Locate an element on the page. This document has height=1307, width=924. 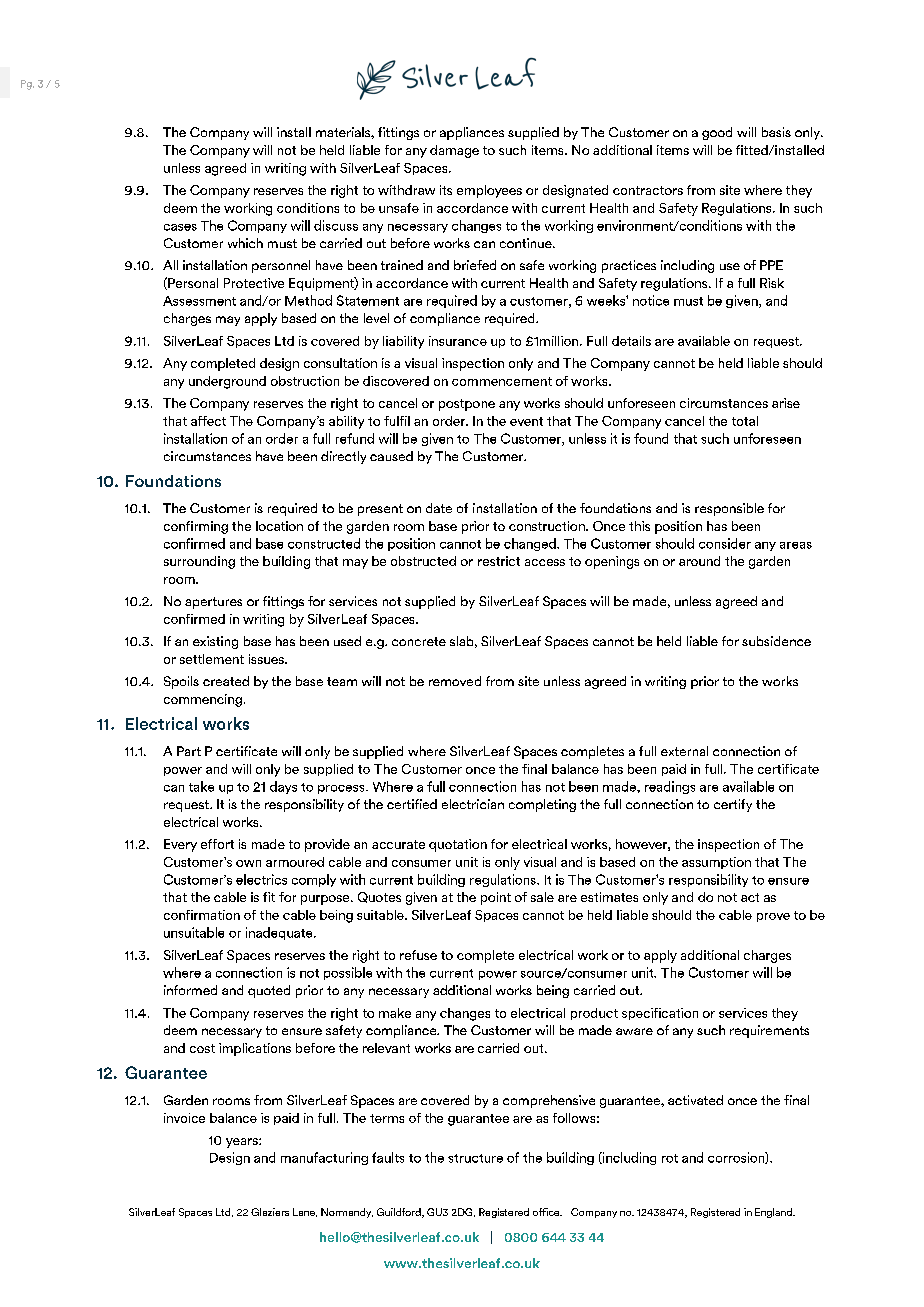
underground is located at coordinates (227, 382).
